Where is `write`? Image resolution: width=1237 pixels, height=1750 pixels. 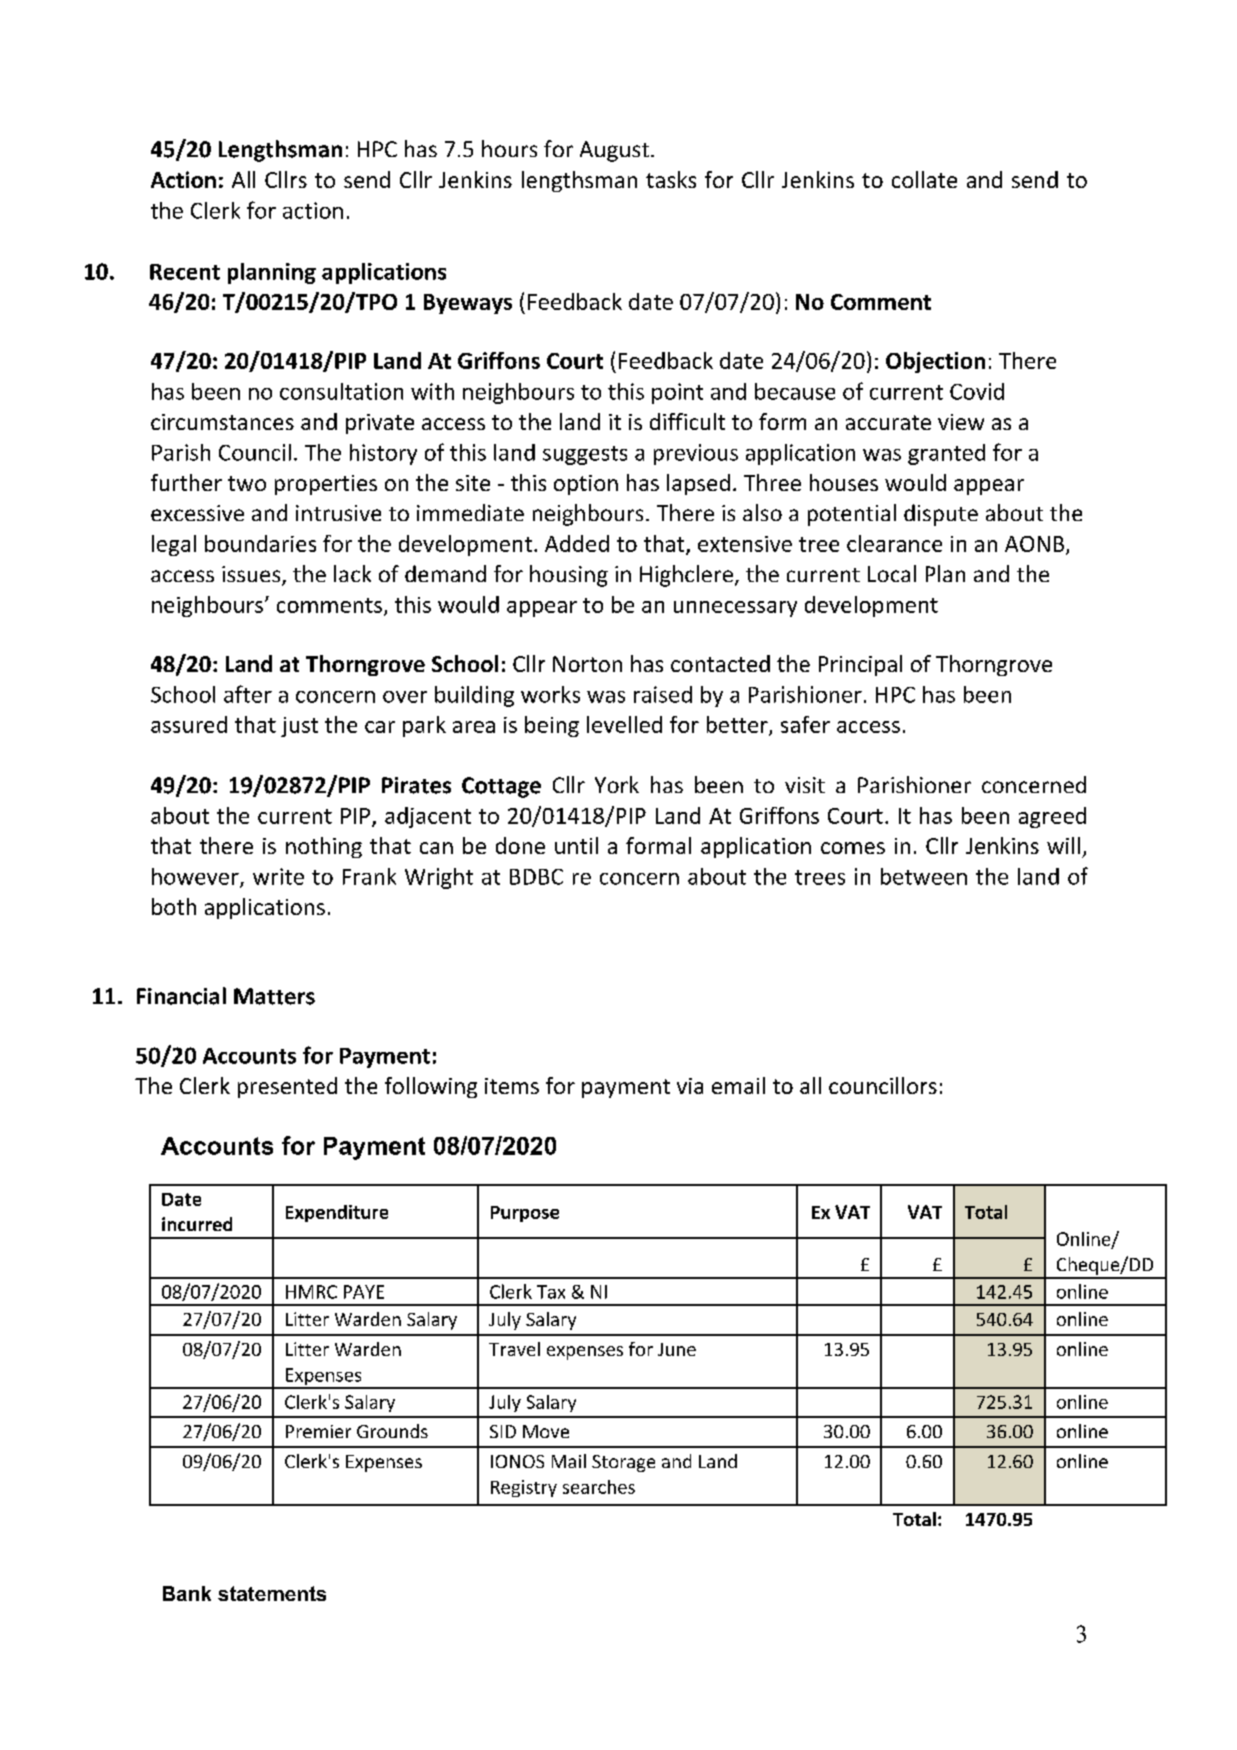
write is located at coordinates (278, 876).
